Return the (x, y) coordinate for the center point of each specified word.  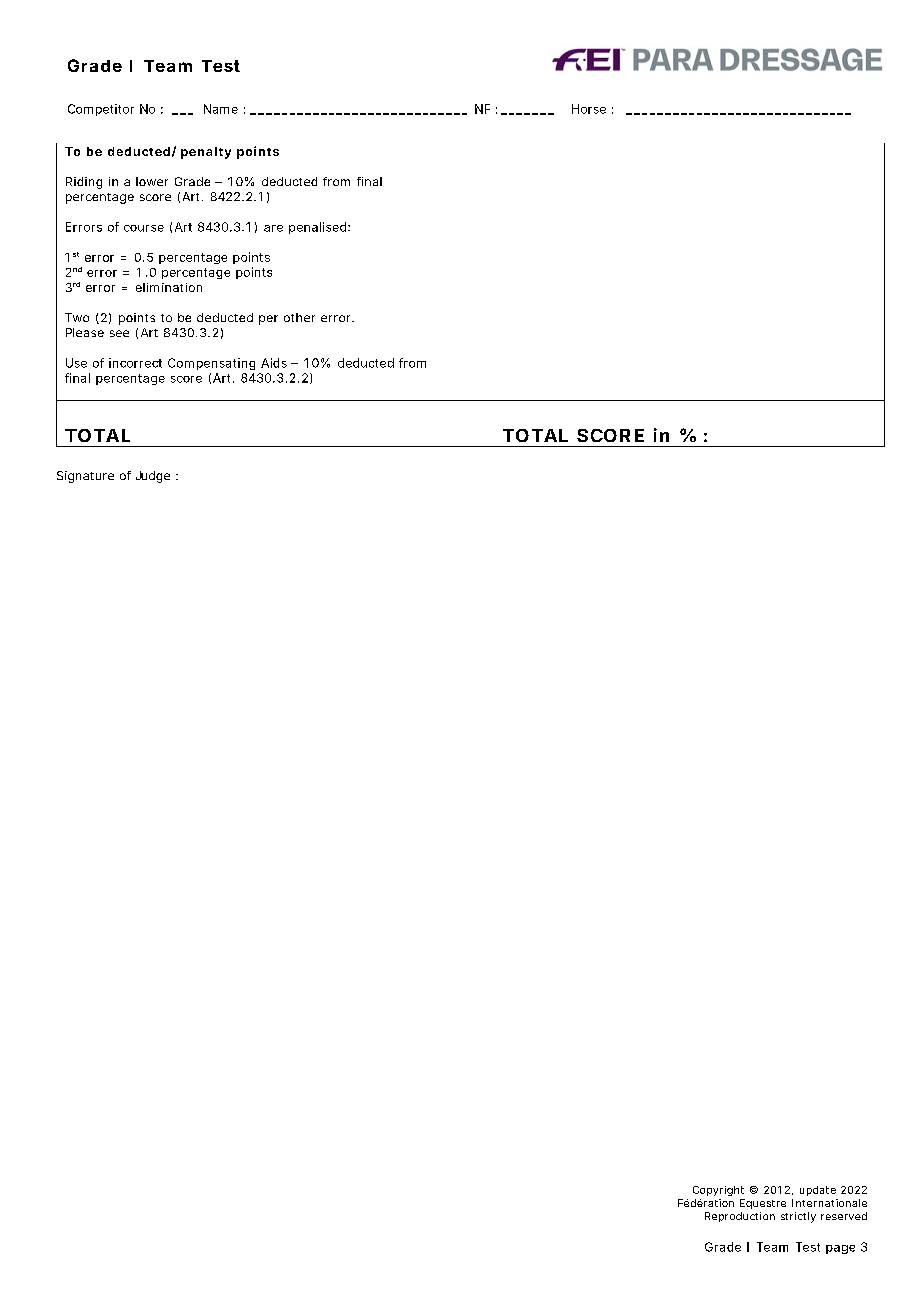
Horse (589, 109)
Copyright (718, 1191)
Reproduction (740, 1217)
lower (152, 181)
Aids (274, 363)
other (299, 317)
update (818, 1191)
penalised (317, 228)
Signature (85, 477)
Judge (153, 477)
